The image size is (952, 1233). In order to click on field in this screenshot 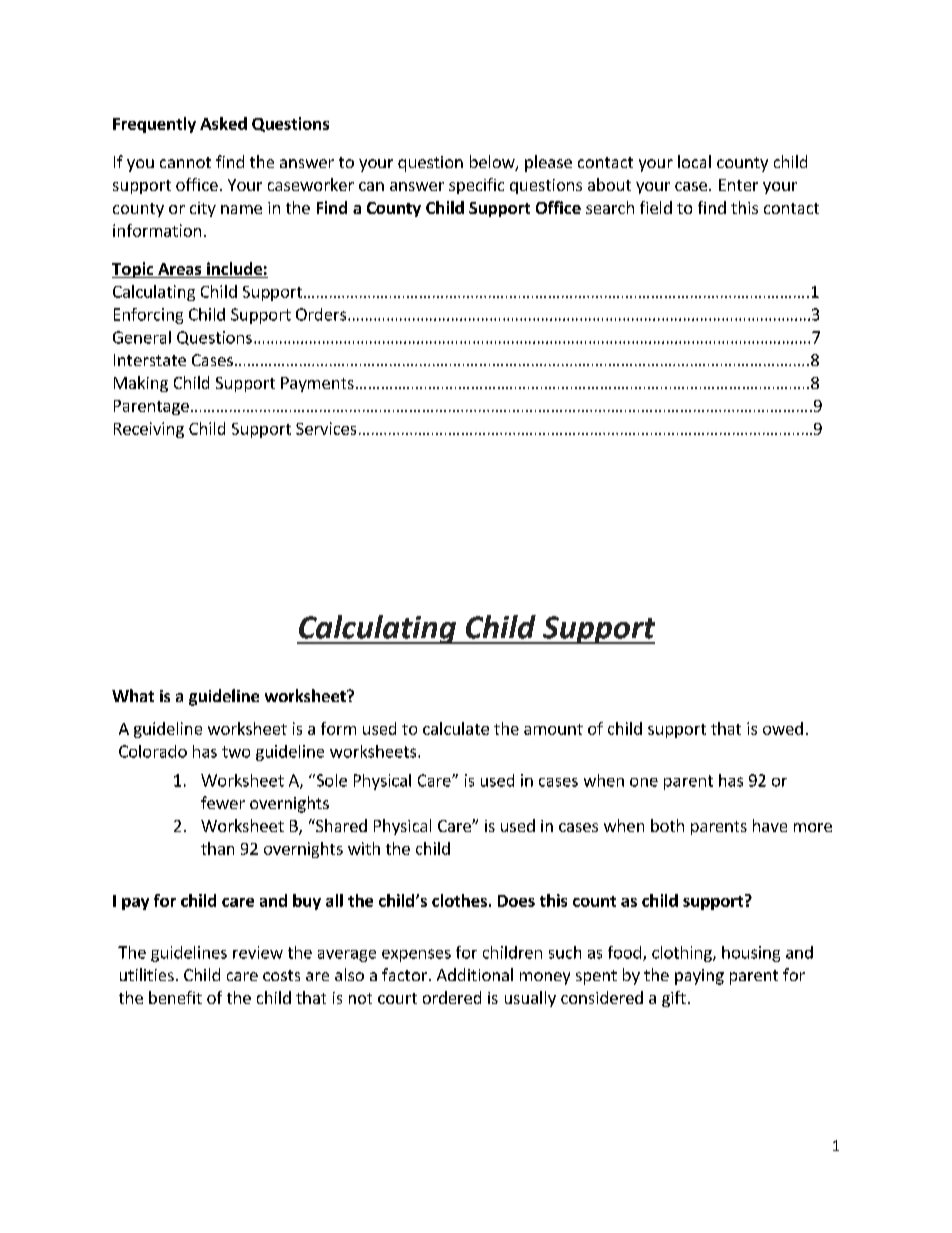, I will do `click(656, 207)`.
